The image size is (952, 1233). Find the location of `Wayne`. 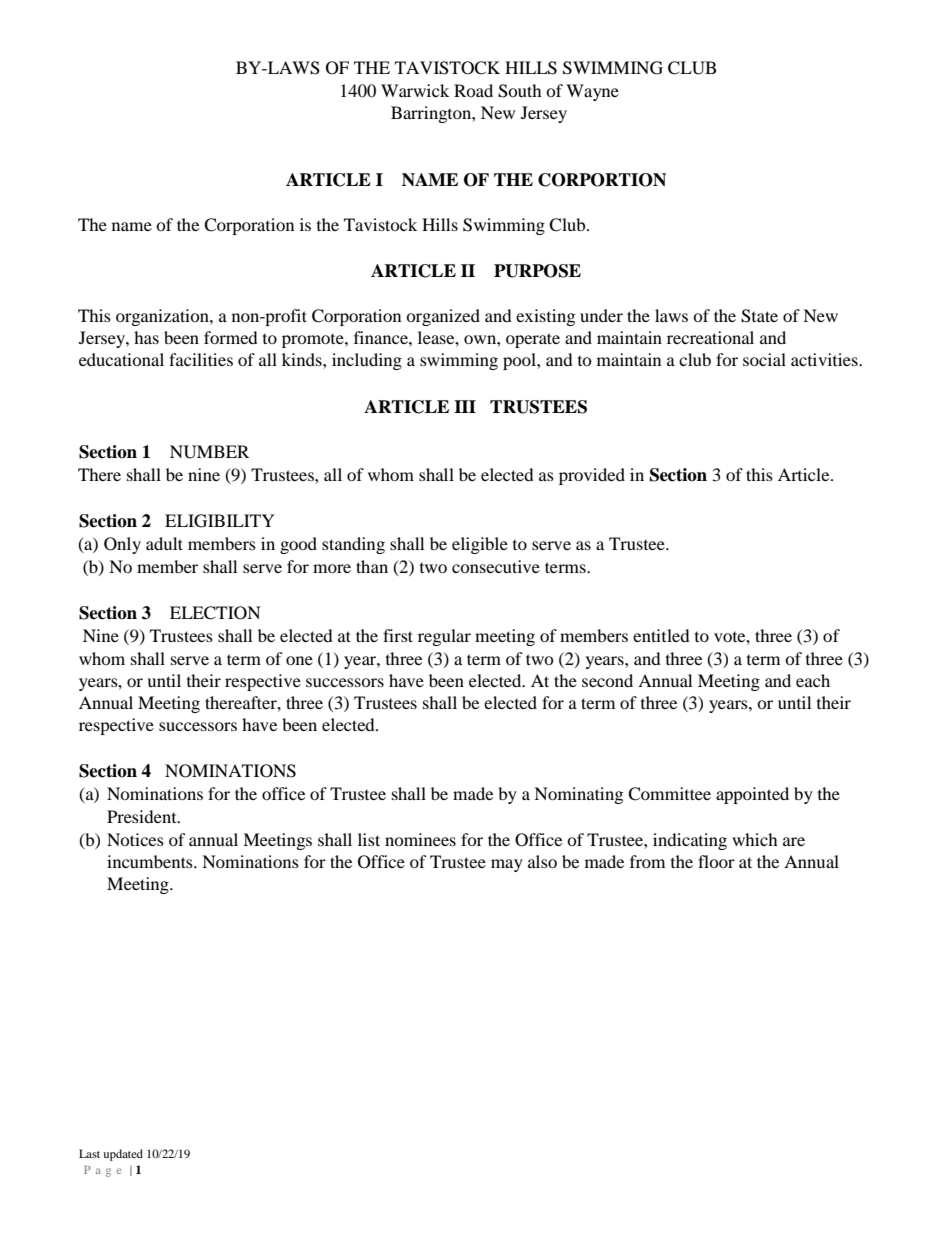

Wayne is located at coordinates (592, 92).
